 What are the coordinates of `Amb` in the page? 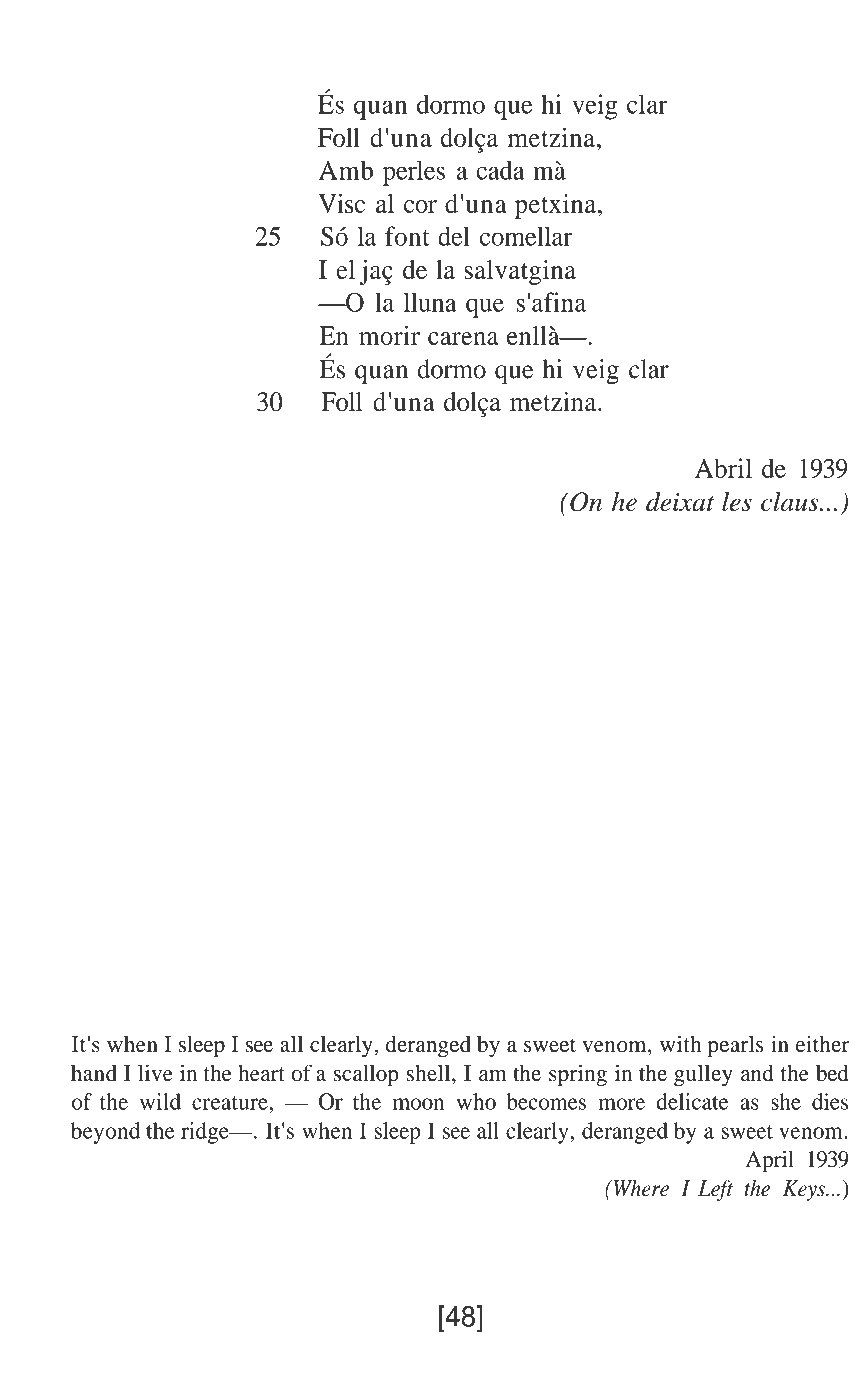 It's located at (346, 170).
